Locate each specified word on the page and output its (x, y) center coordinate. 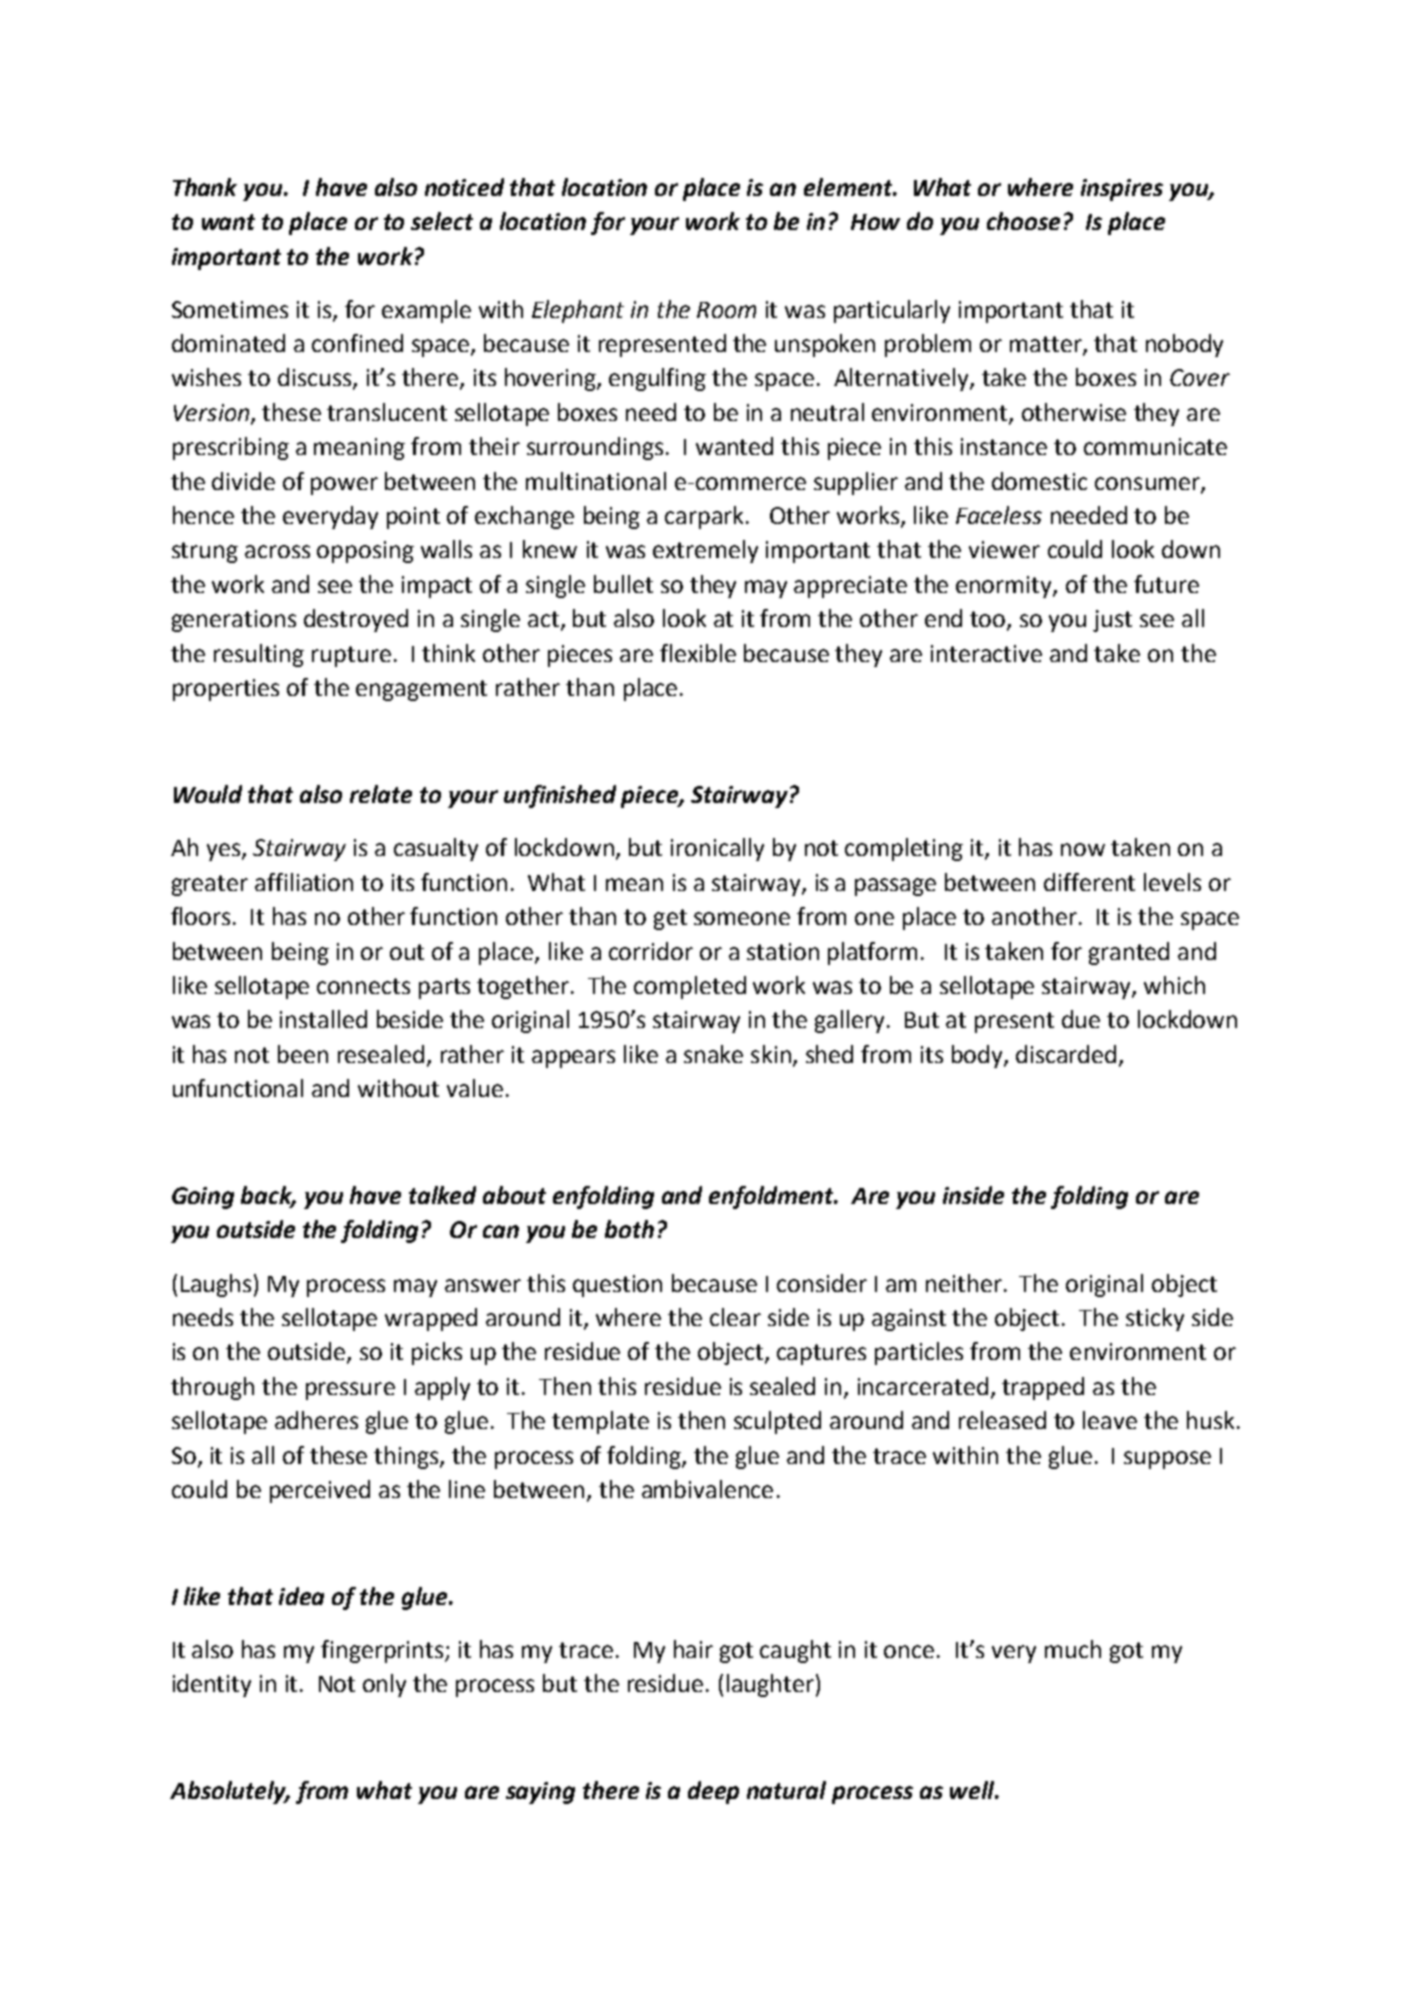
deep (713, 1792)
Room (726, 310)
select (442, 221)
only (384, 1685)
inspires (1122, 190)
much (1073, 1649)
